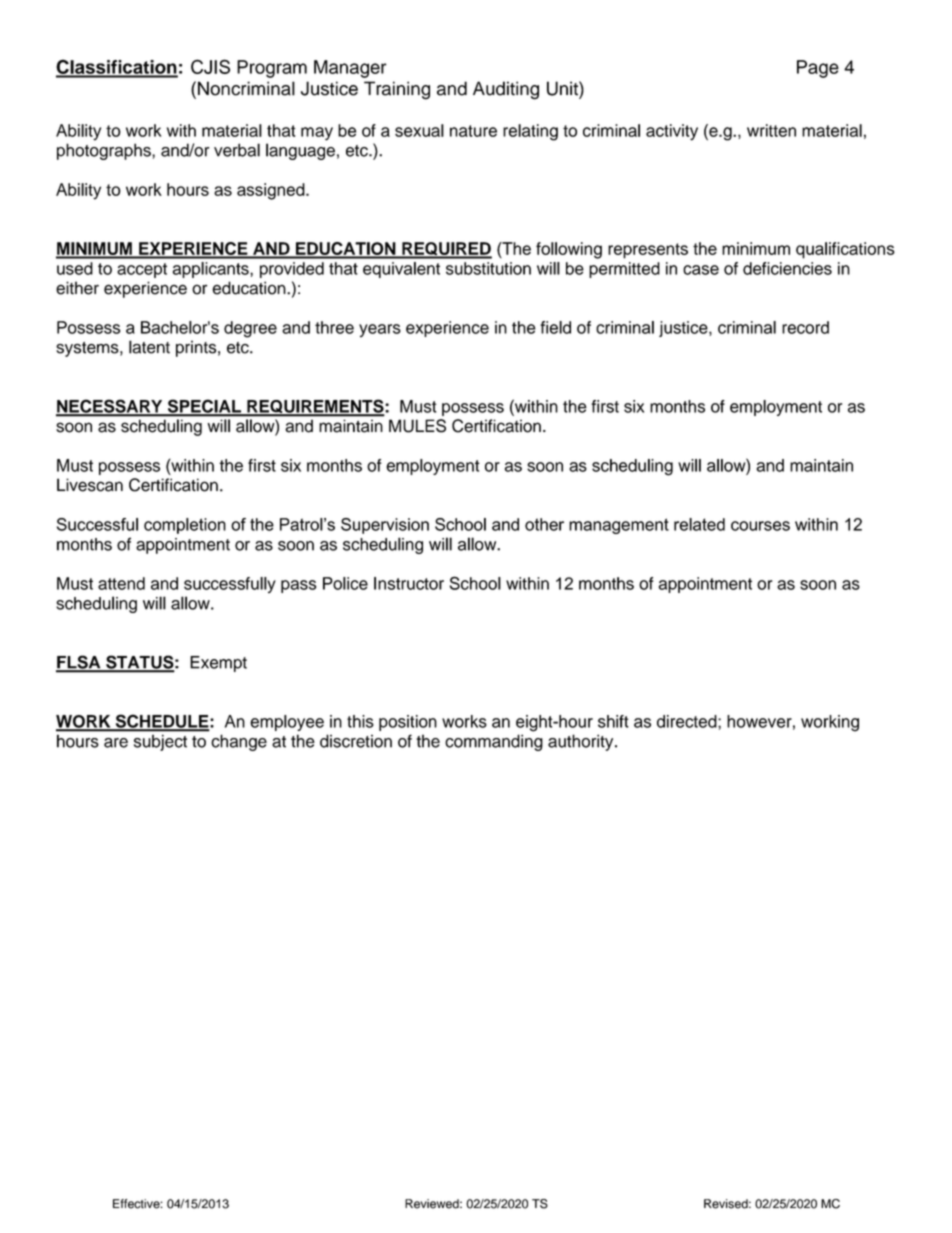 Image resolution: width=952 pixels, height=1233 pixels. I want to click on record, so click(805, 327).
